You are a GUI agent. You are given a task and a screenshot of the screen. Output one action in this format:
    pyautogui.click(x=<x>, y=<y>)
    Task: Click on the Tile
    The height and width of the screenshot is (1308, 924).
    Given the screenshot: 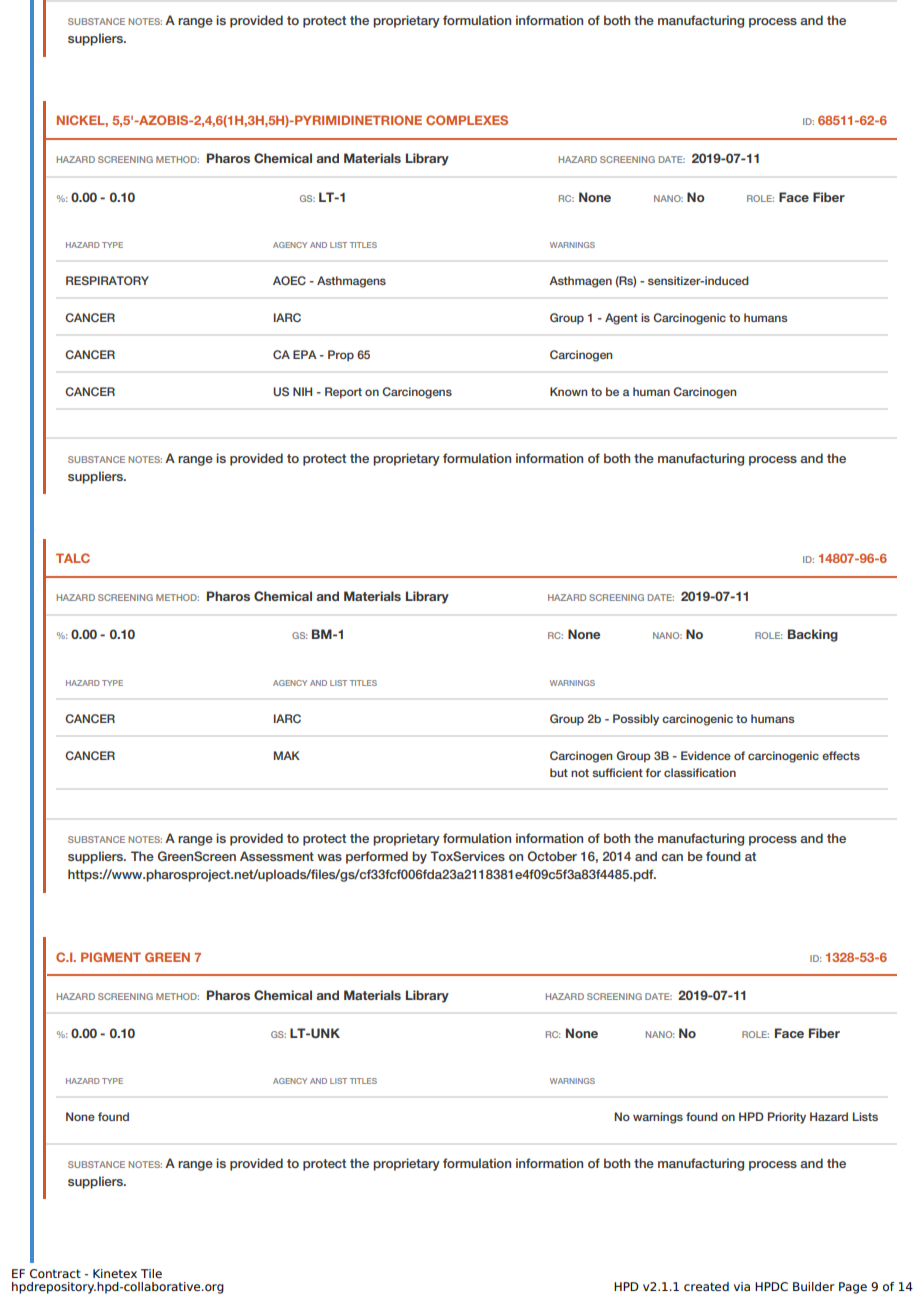 What is the action you would take?
    pyautogui.click(x=151, y=1273)
